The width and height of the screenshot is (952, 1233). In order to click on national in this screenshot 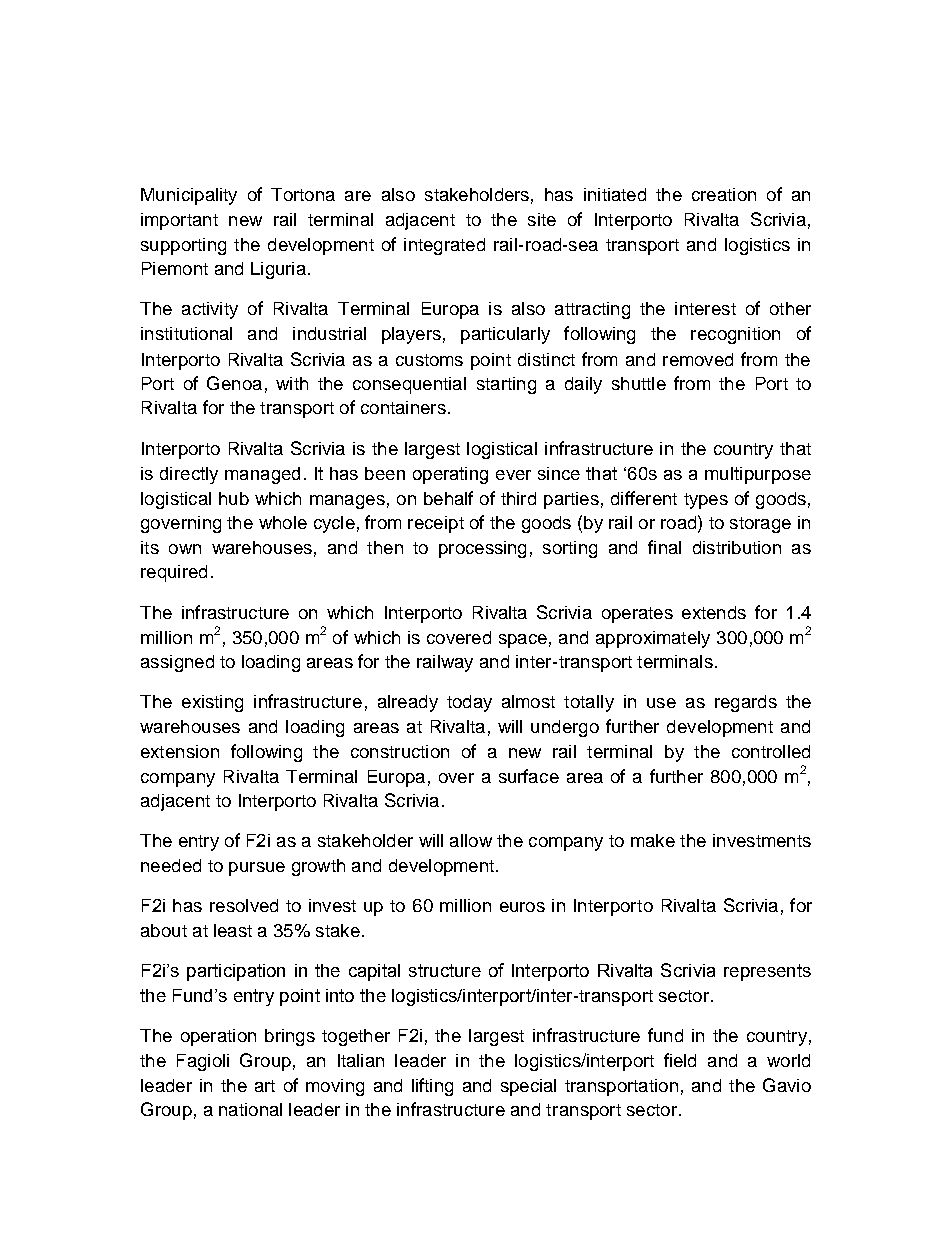, I will do `click(250, 1109)`.
